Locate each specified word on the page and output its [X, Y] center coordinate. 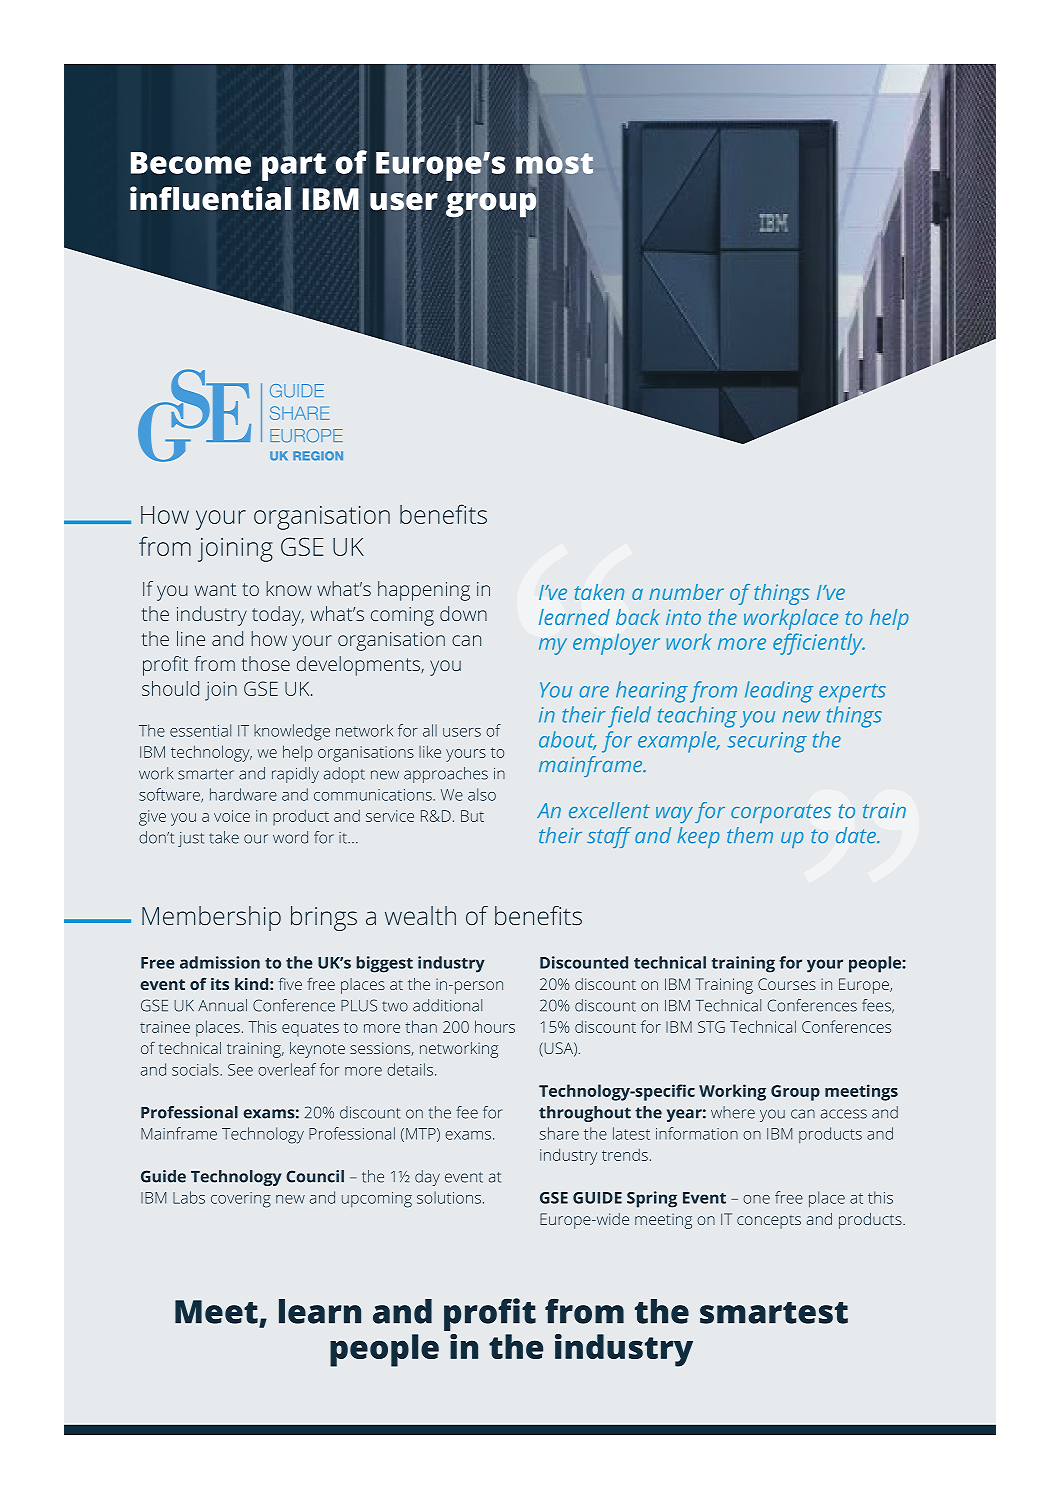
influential [210, 198]
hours [495, 1026]
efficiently [819, 644]
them [750, 835]
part [294, 167]
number [686, 592]
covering [241, 1200]
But [472, 816]
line [191, 638]
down [463, 613]
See [240, 1070]
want [215, 589]
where [733, 1112]
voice [232, 816]
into [683, 617]
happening [424, 591]
